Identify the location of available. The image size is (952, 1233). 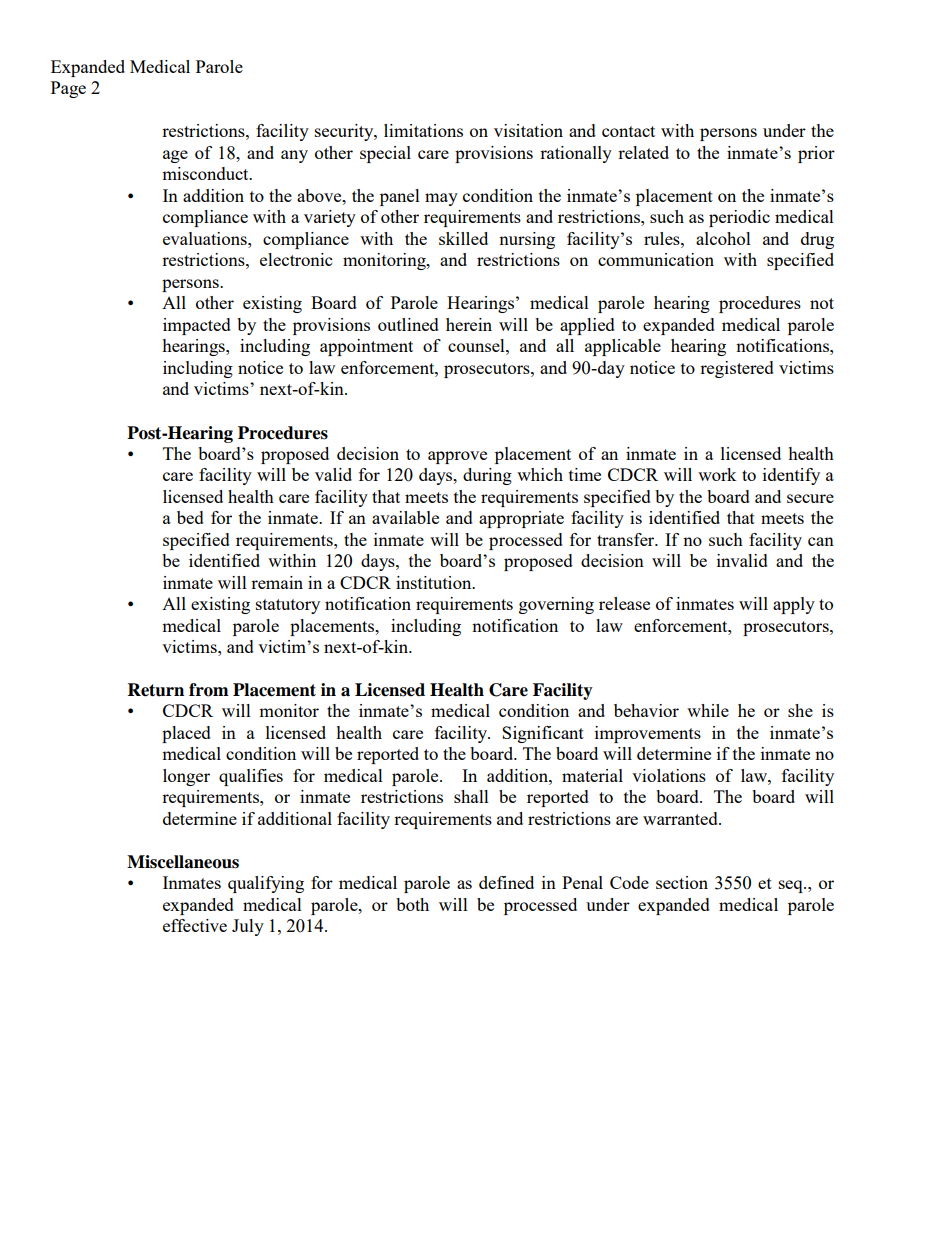
(405, 517).
